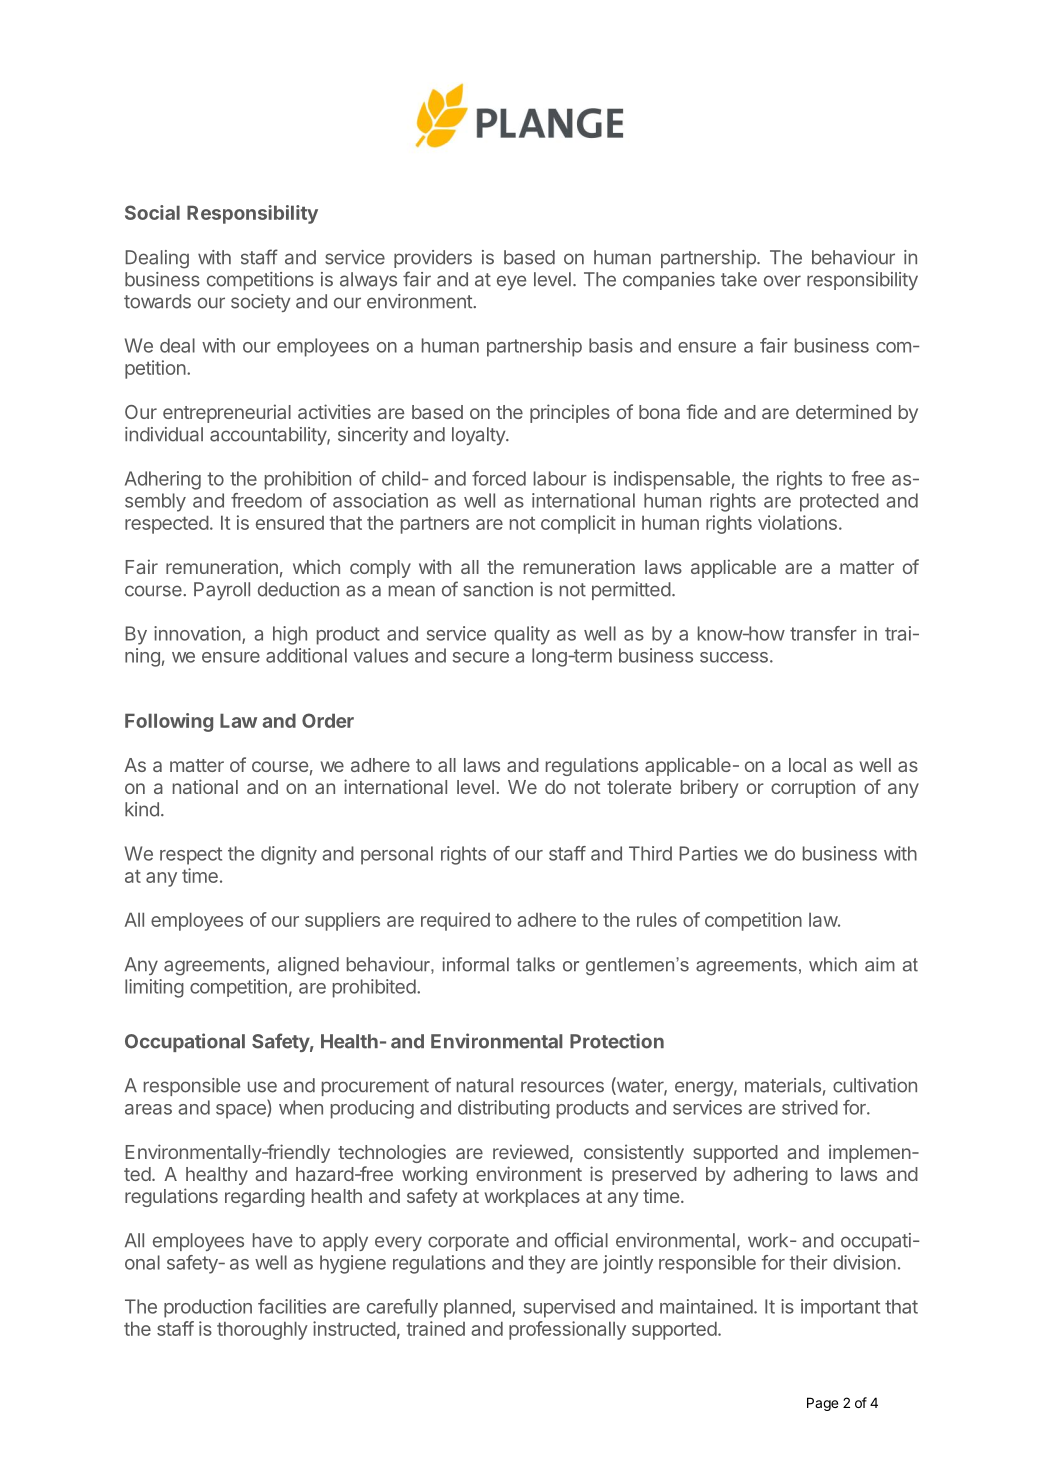  What do you see at coordinates (261, 303) in the page?
I see `society` at bounding box center [261, 303].
